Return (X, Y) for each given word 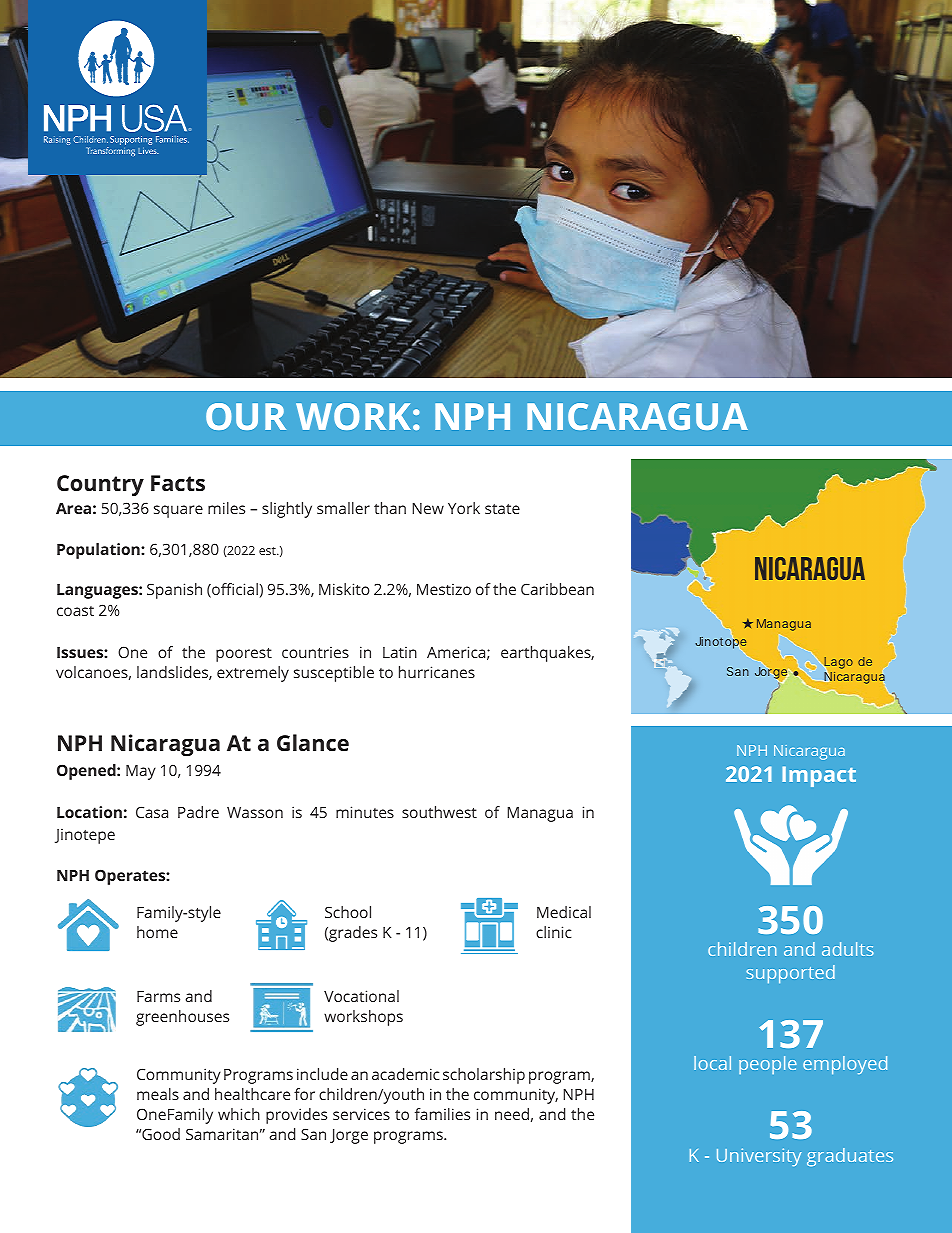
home (157, 932)
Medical (564, 912)
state (502, 509)
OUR (246, 416)
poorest (244, 655)
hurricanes (437, 672)
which (239, 1114)
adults (848, 949)
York (464, 508)
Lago (837, 664)
